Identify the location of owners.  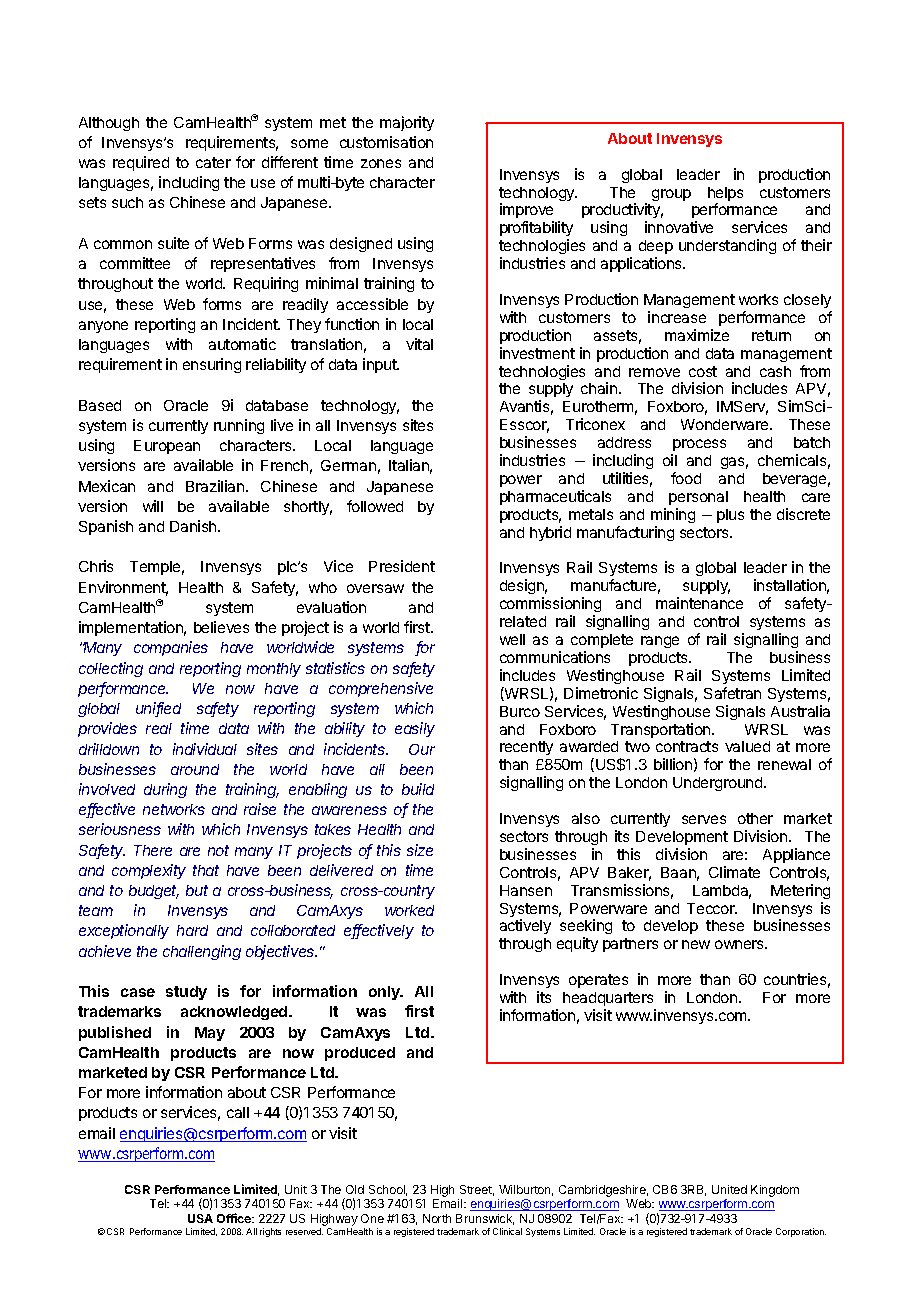
(741, 944).
